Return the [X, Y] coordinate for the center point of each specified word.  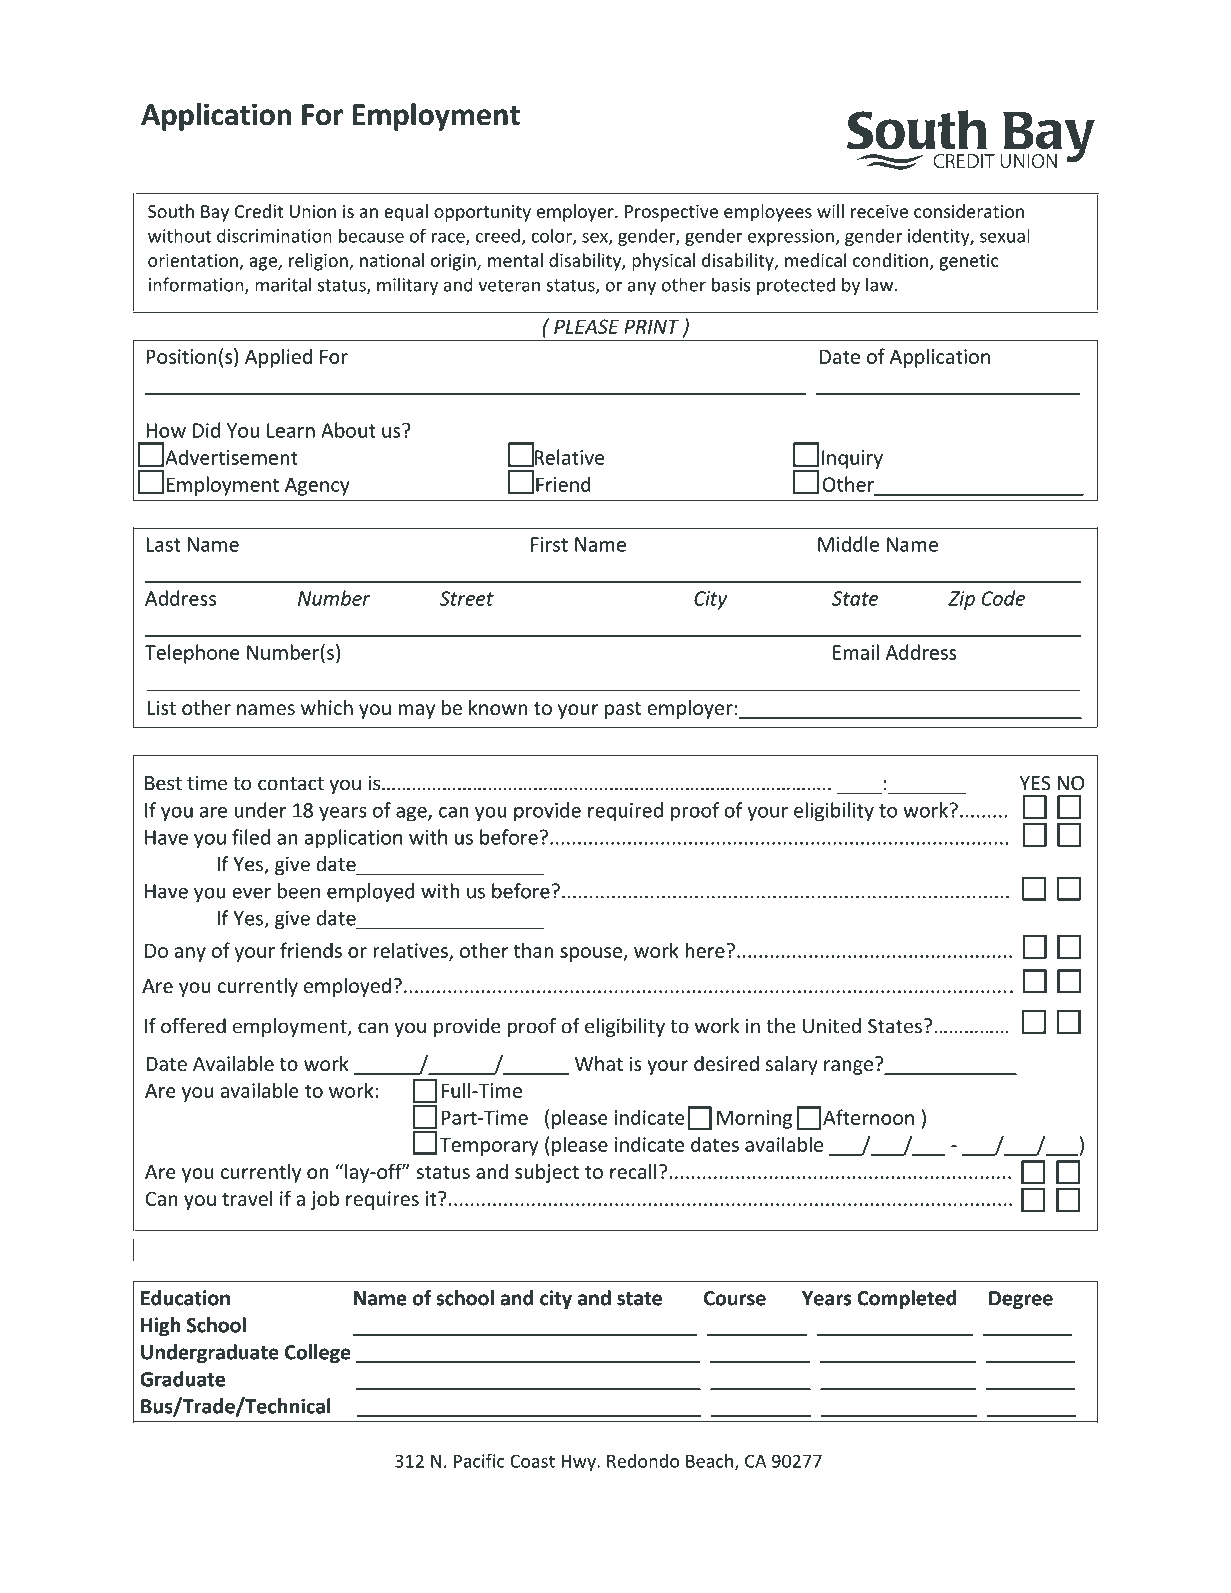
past [623, 710]
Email [856, 652]
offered [193, 1026]
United [832, 1026]
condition [890, 260]
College [318, 1354]
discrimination [274, 235]
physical [663, 262]
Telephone [192, 654]
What [599, 1063]
